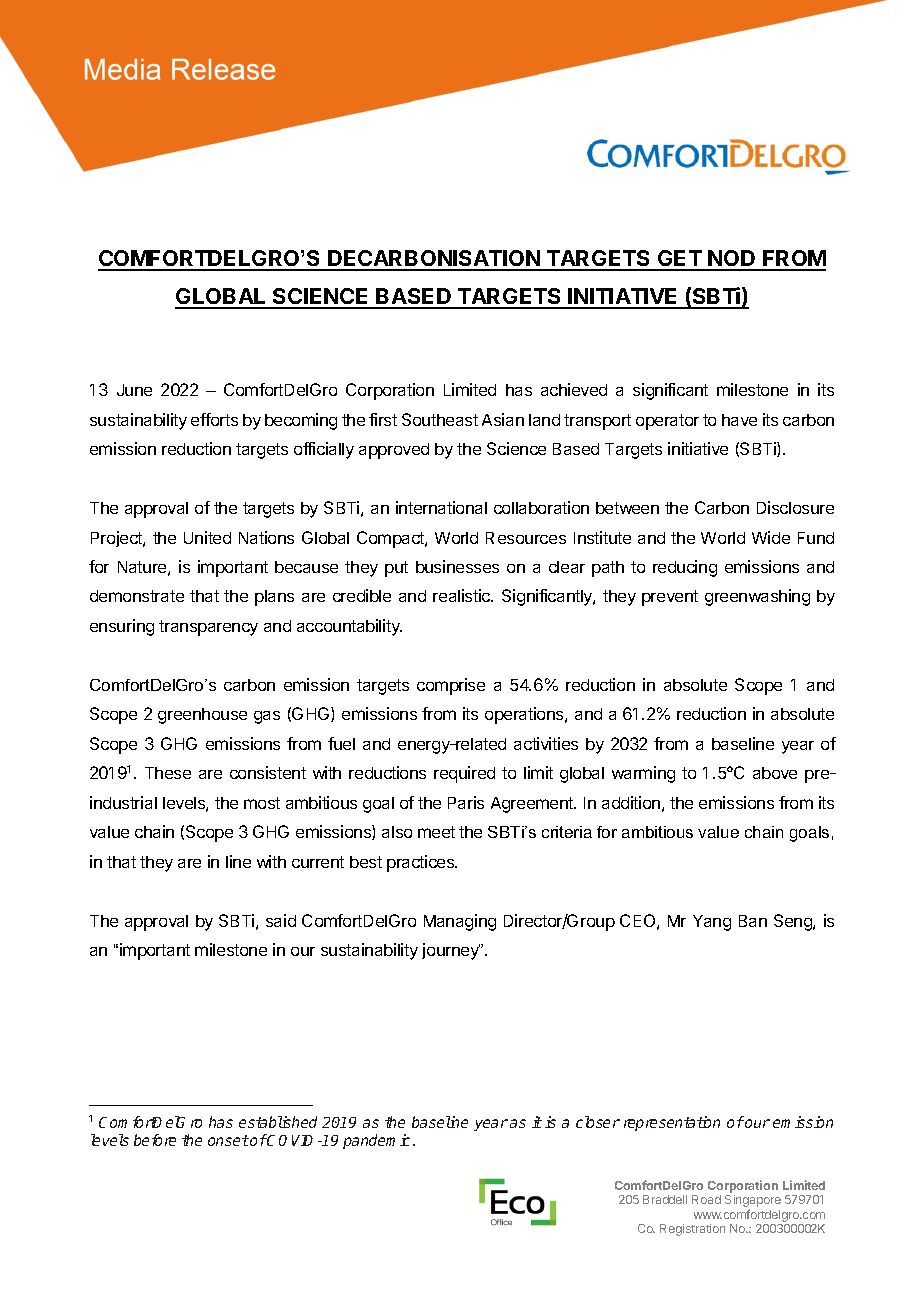 The width and height of the screenshot is (924, 1308). What do you see at coordinates (281, 920) in the screenshot?
I see `said` at bounding box center [281, 920].
